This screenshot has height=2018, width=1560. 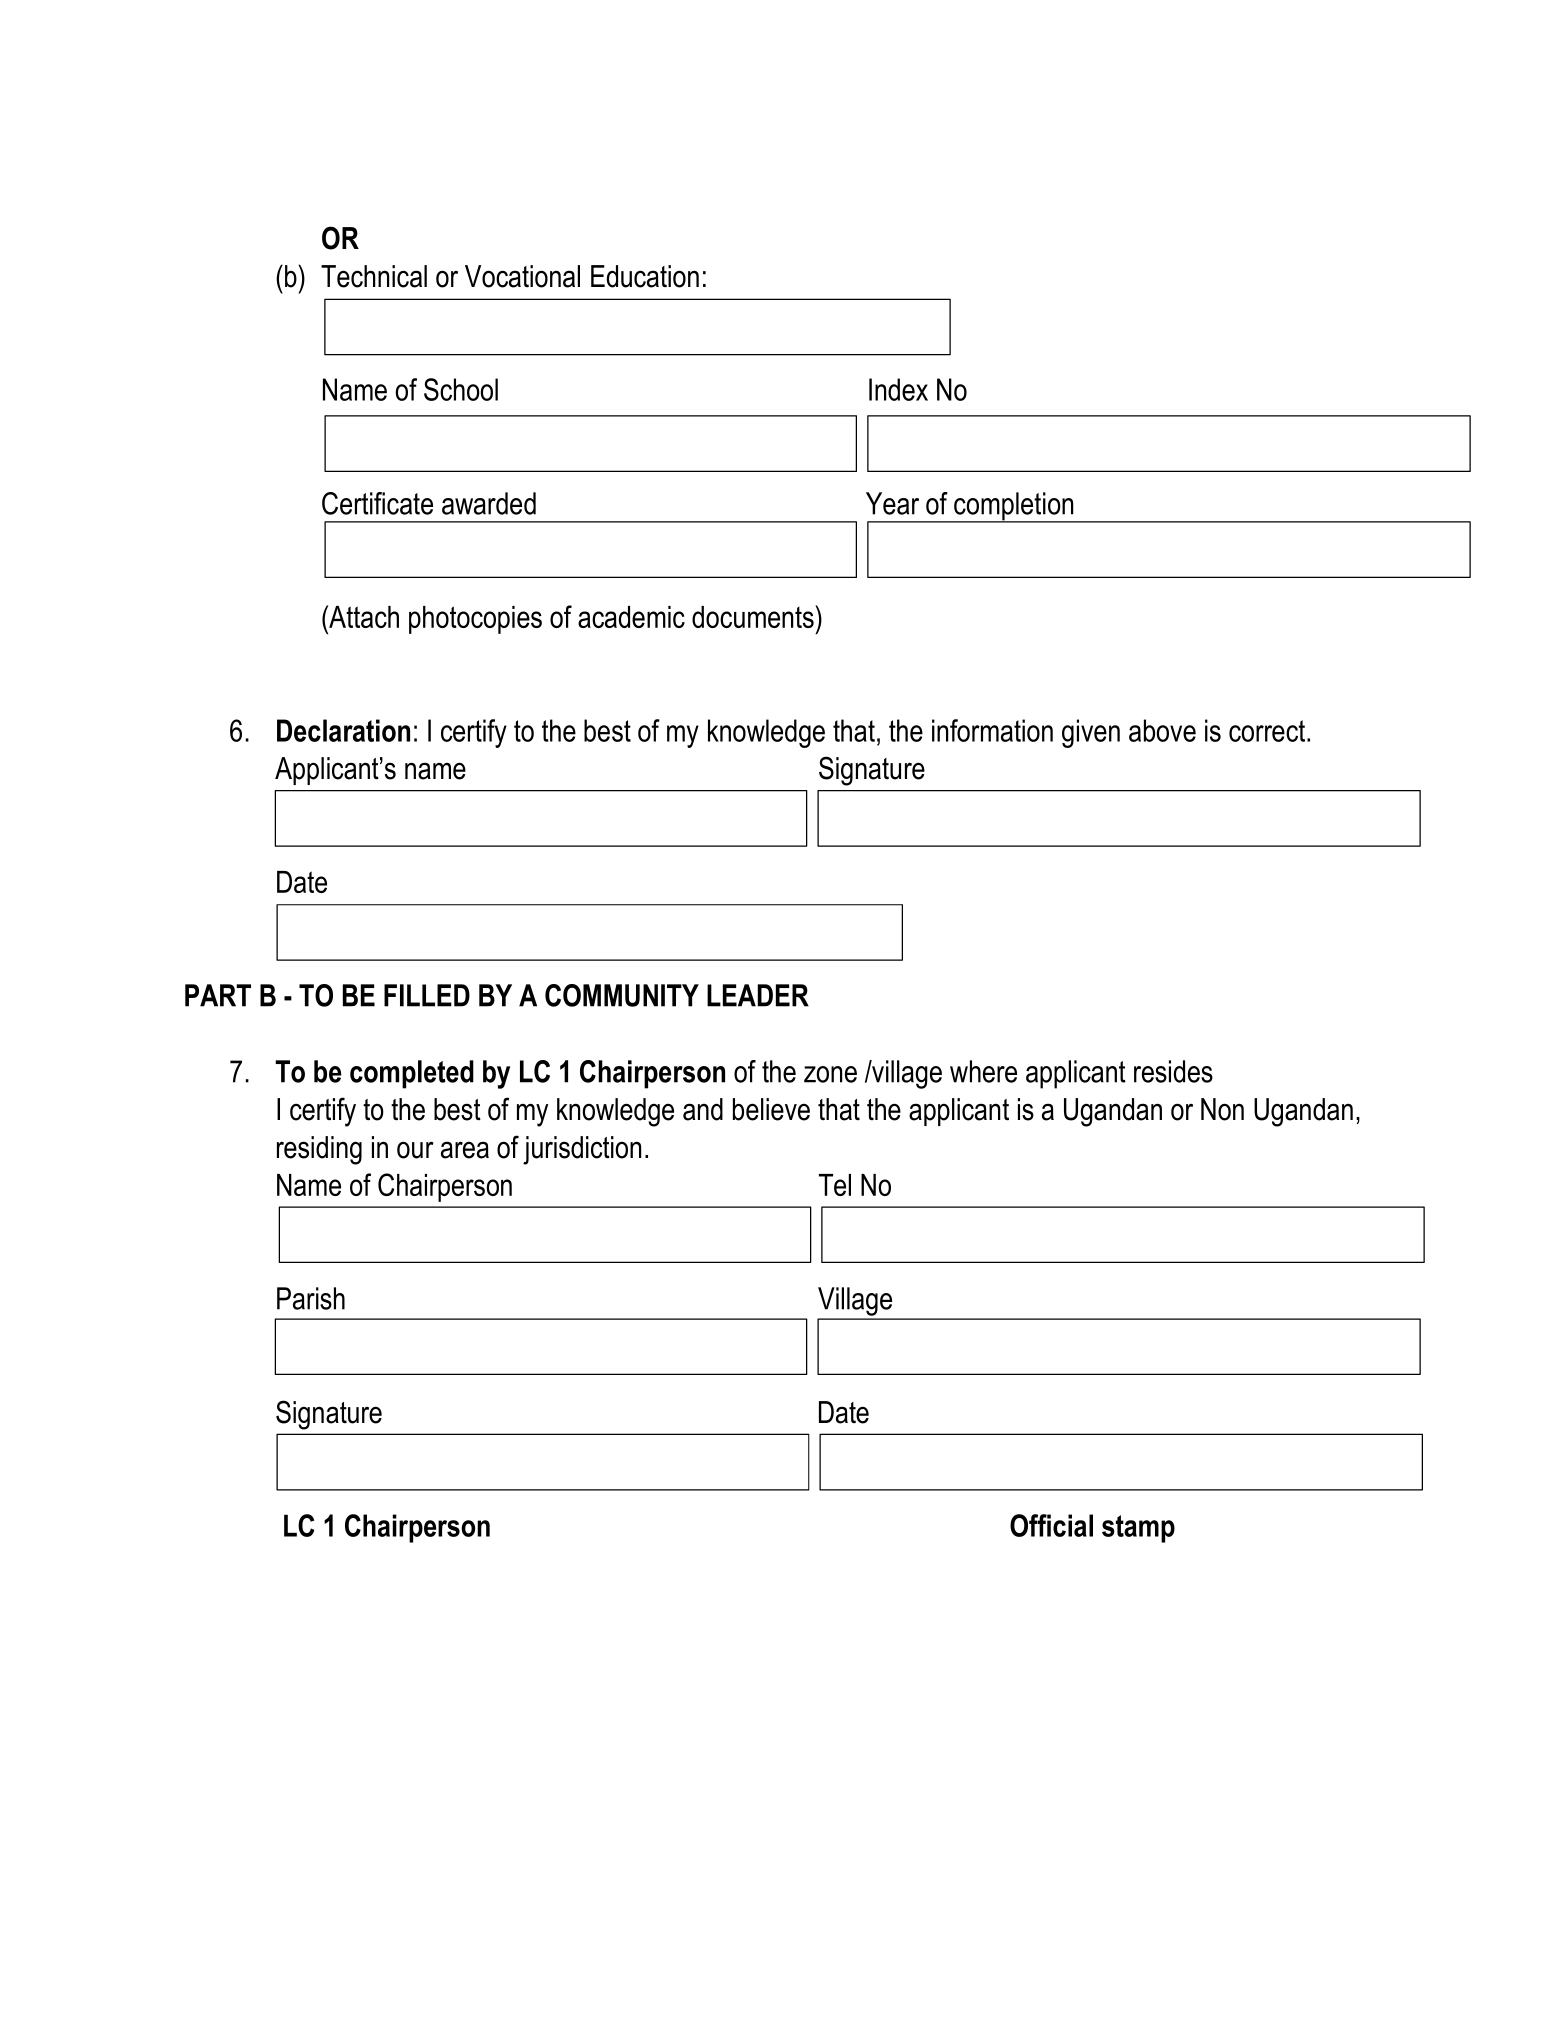 What do you see at coordinates (898, 389) in the screenshot?
I see `Index` at bounding box center [898, 389].
